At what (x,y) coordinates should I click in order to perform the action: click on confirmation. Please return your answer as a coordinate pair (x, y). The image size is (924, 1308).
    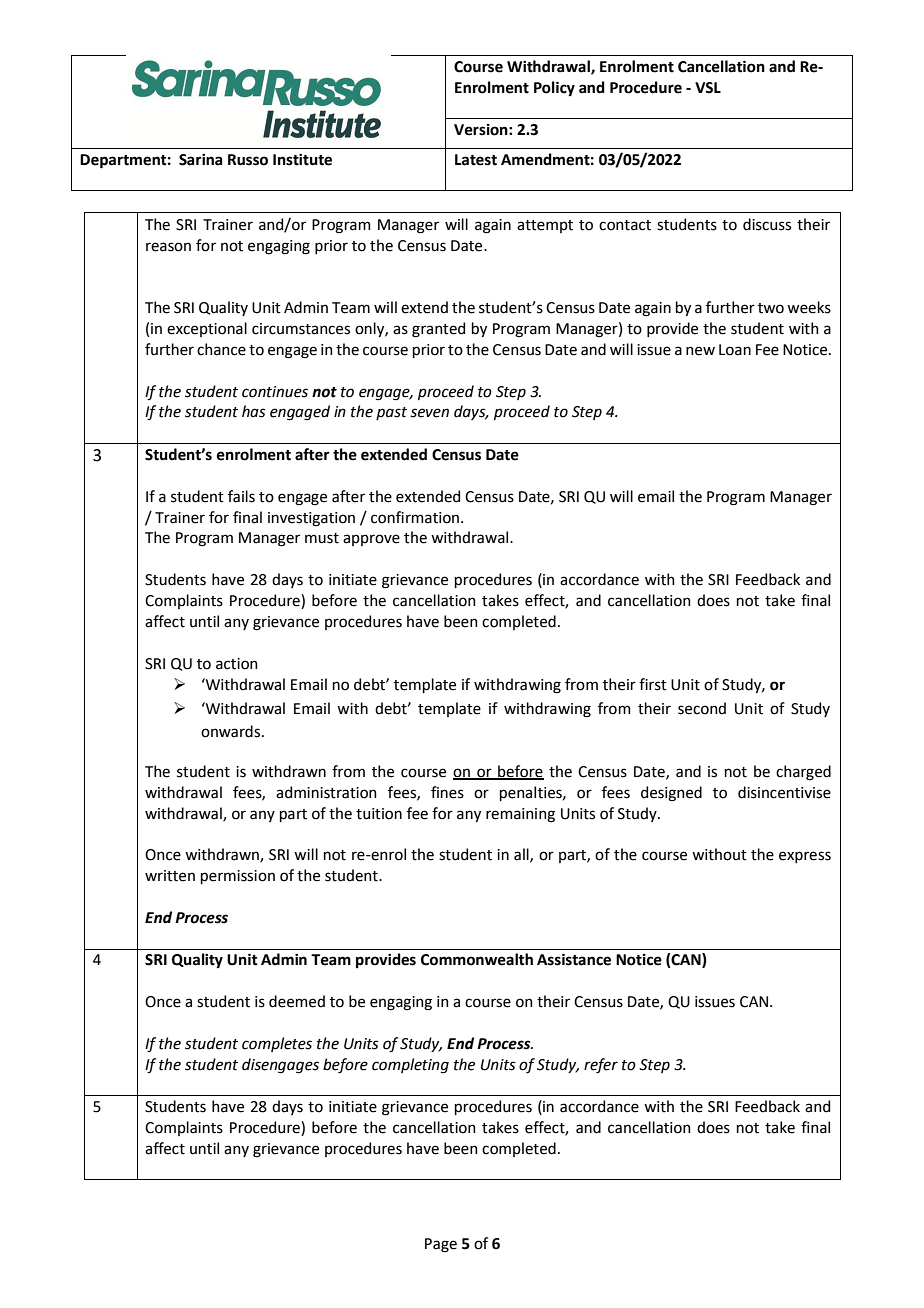
    Looking at the image, I should click on (415, 517).
